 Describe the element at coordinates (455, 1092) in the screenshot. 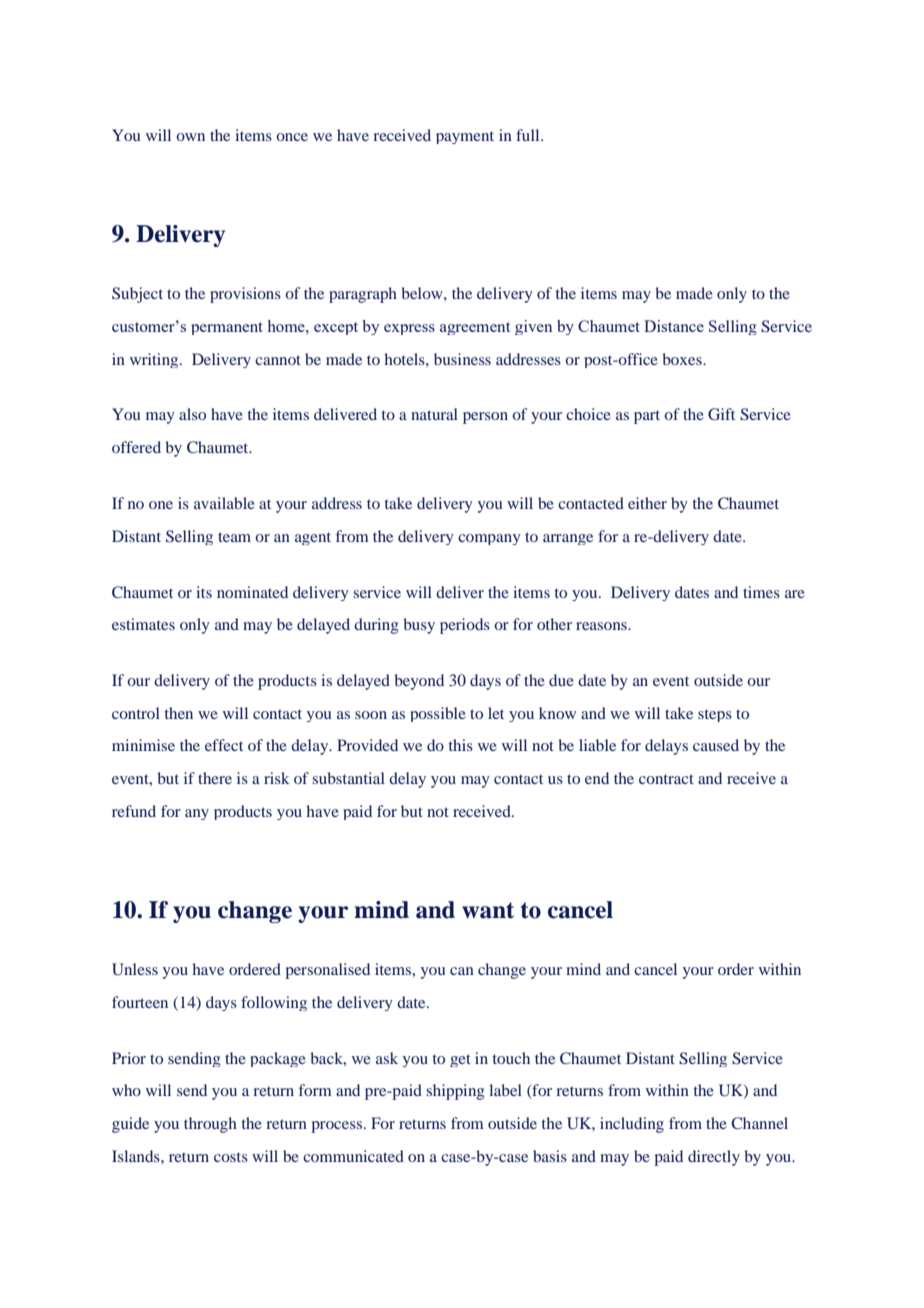

I see `shipping` at that location.
